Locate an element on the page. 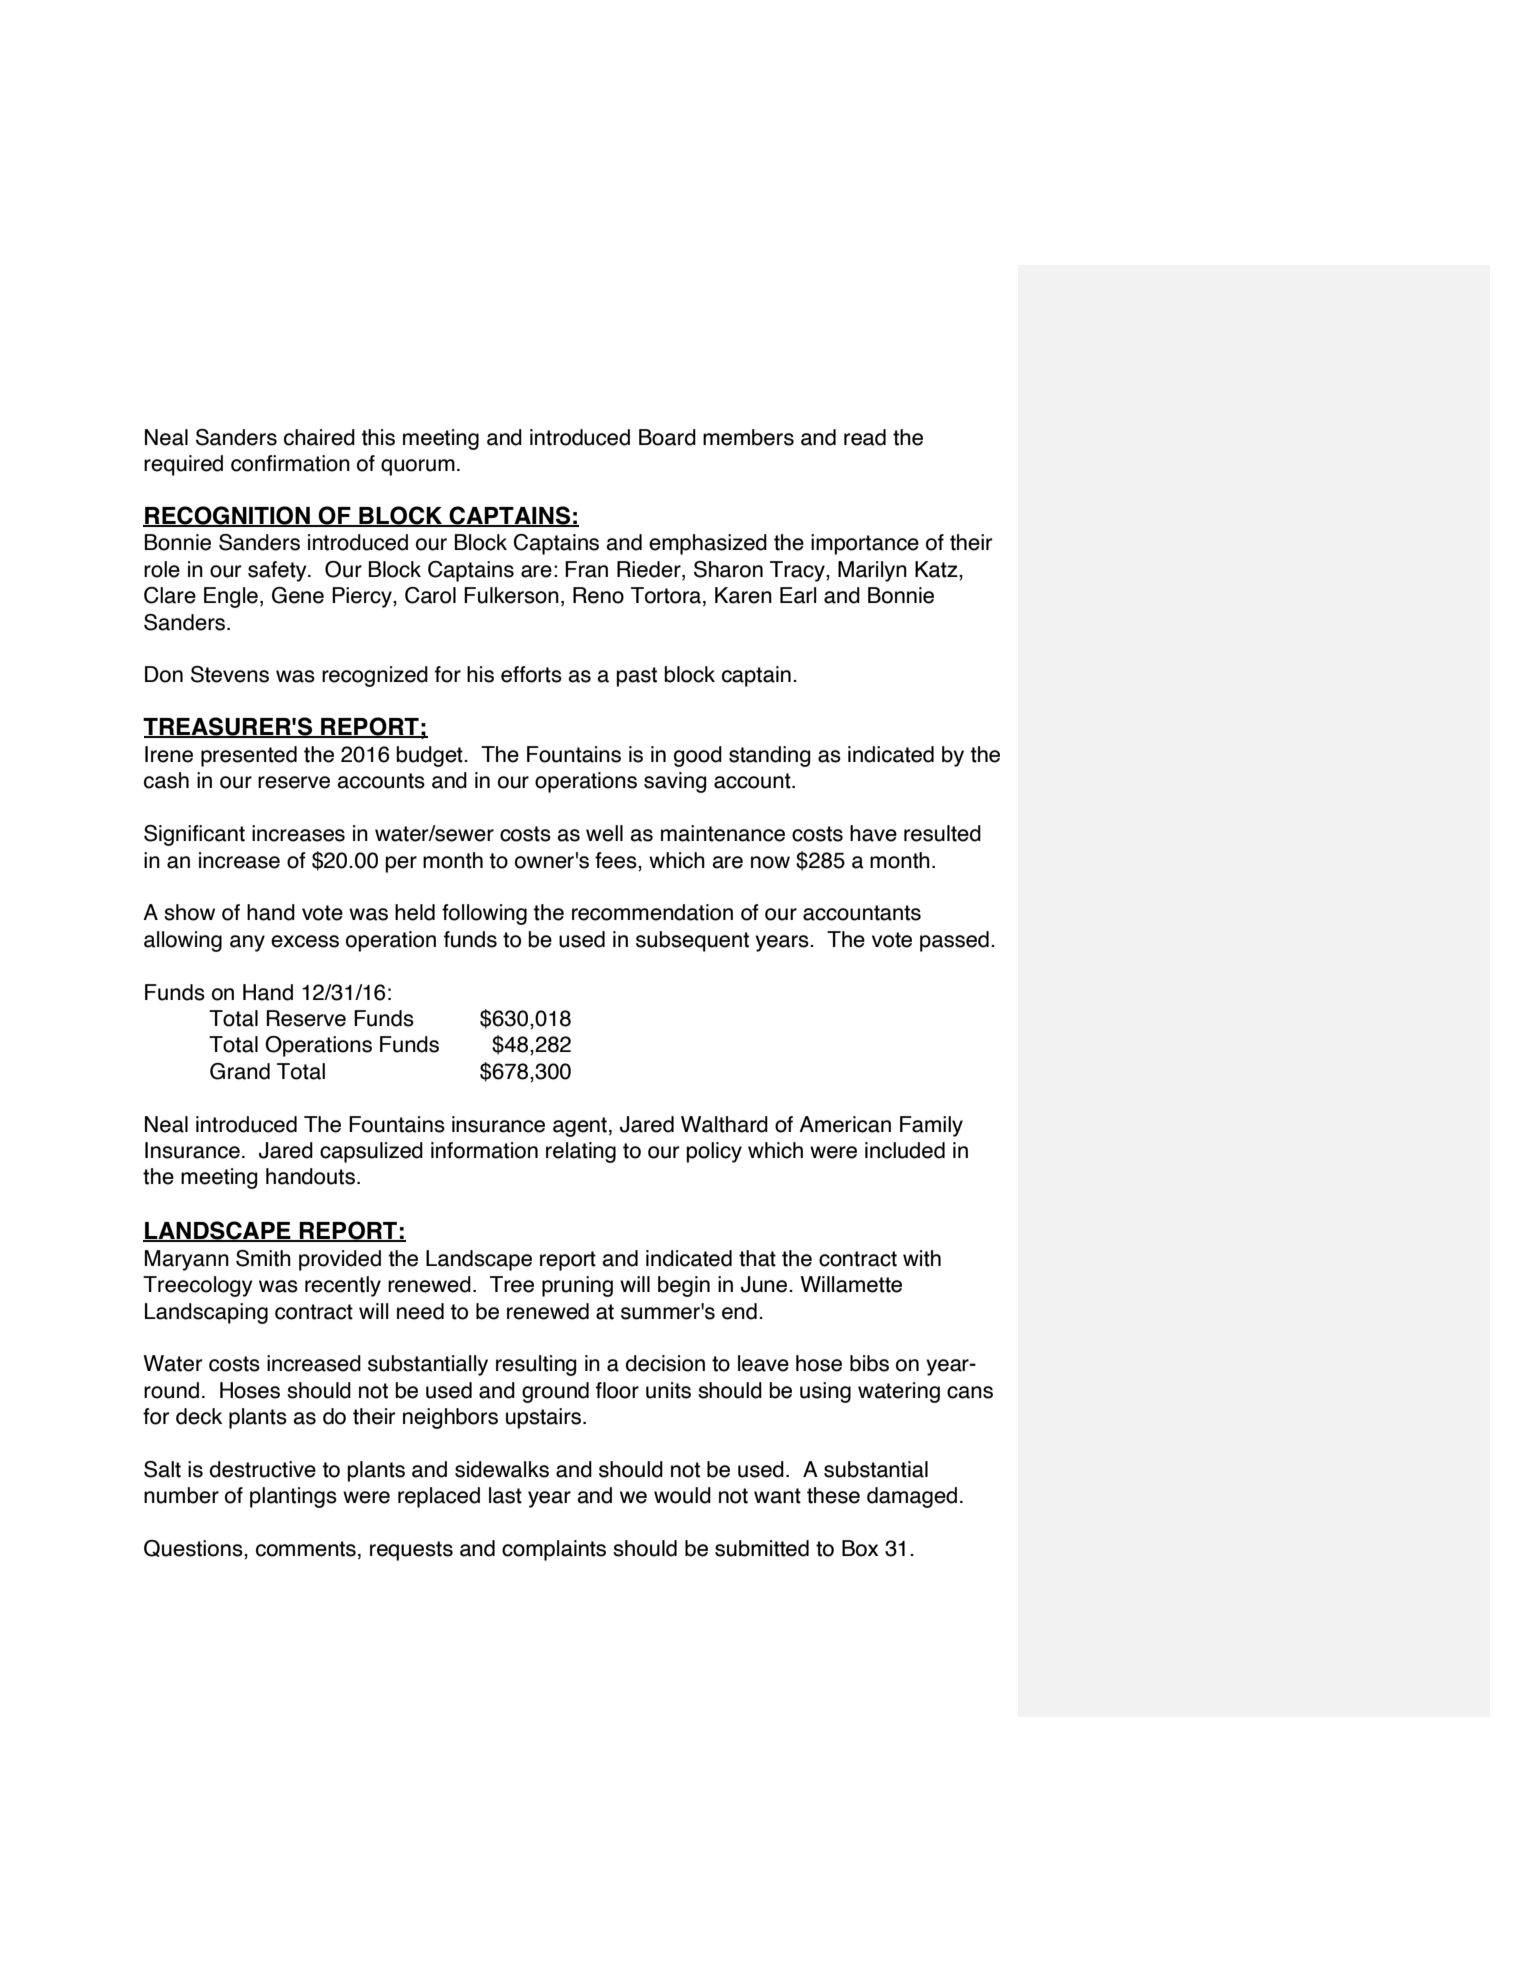 This image has width=1523, height=1971. following is located at coordinates (484, 914).
